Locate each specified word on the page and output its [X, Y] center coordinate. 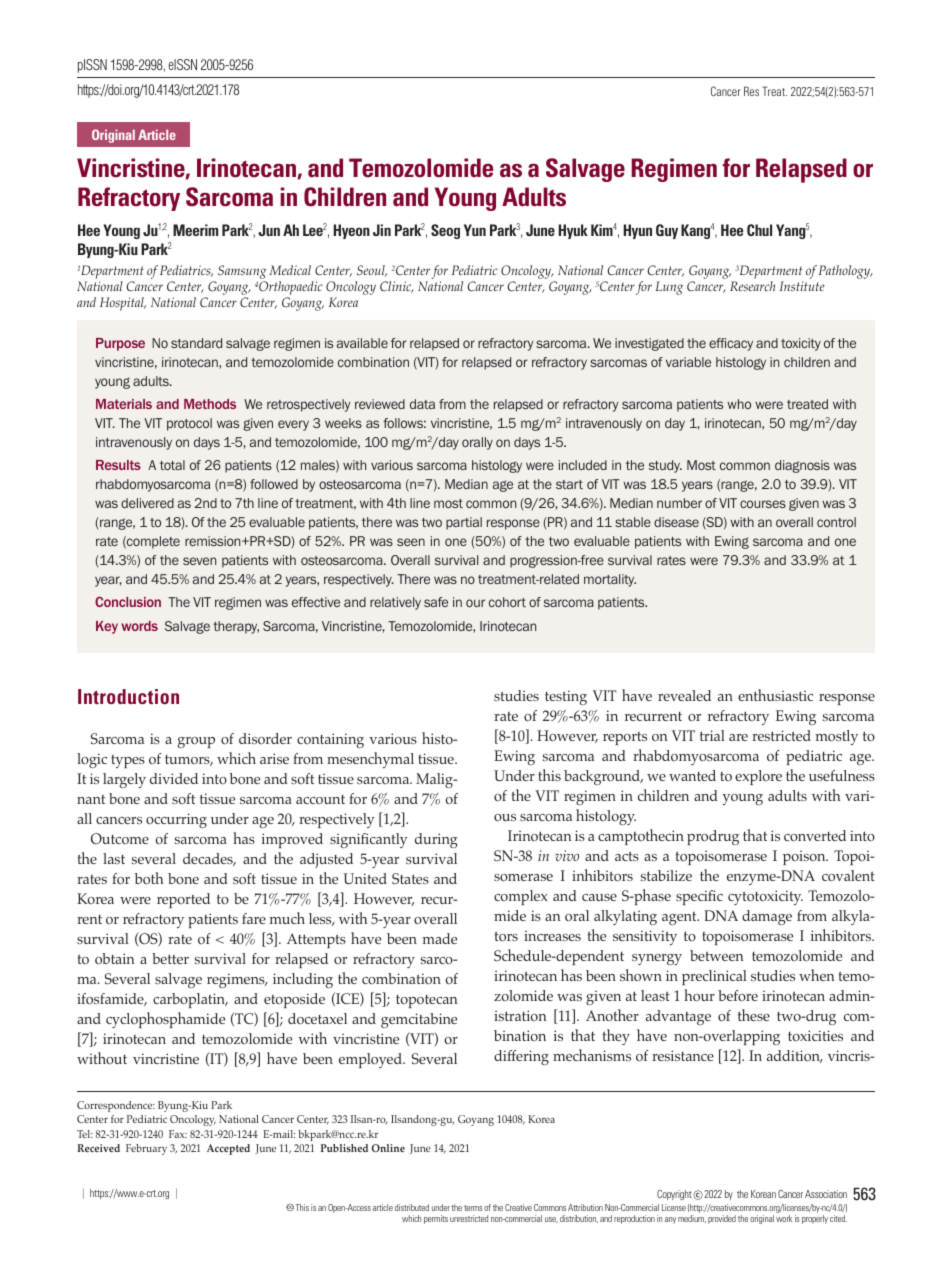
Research [752, 286]
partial [464, 523]
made [440, 938]
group [196, 742]
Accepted [228, 1149]
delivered [147, 503]
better [170, 958]
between [717, 955]
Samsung [242, 273]
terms [473, 1208]
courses [763, 504]
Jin [382, 230]
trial [712, 735]
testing [566, 697]
